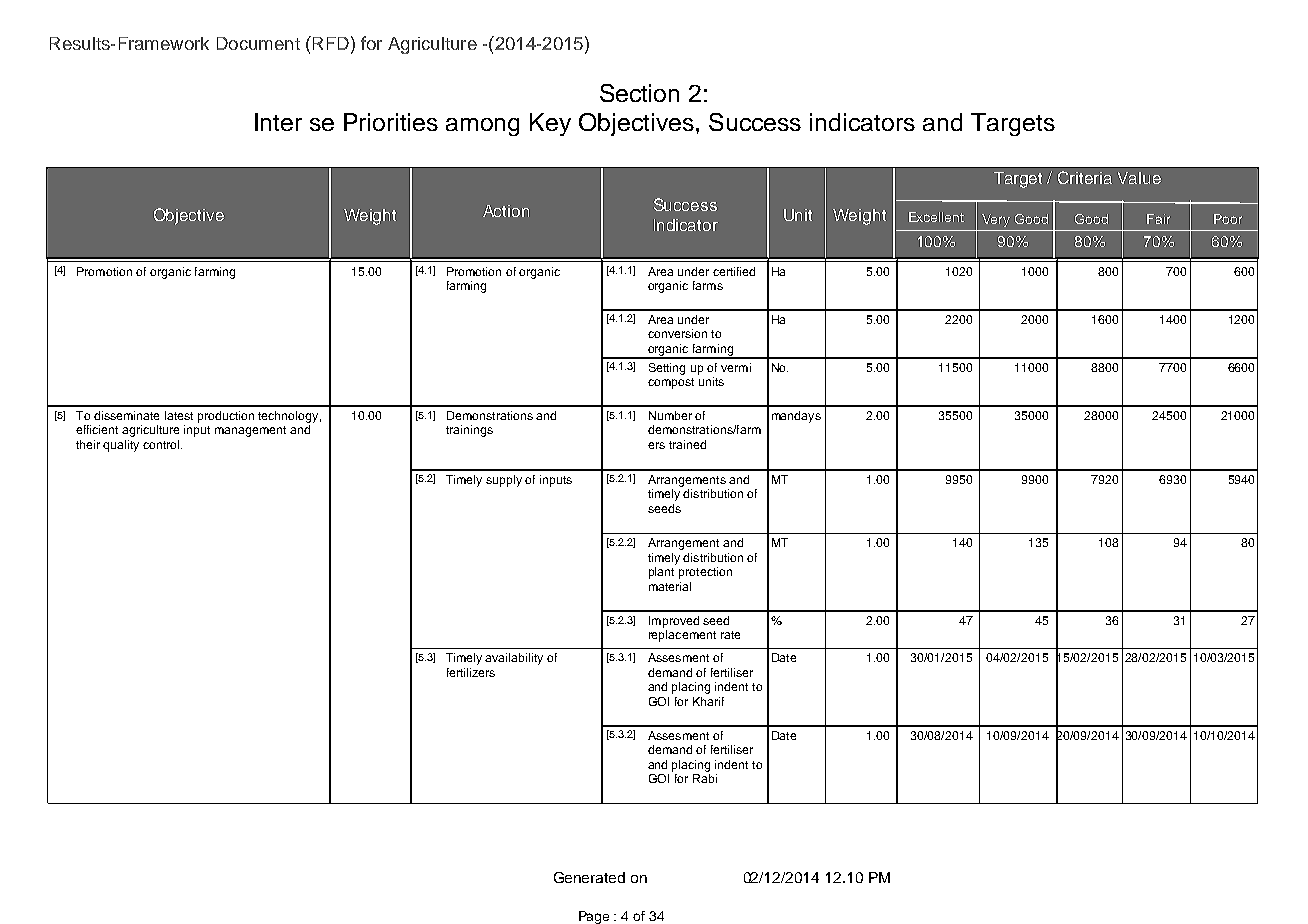 This document has width=1308, height=924. Describe the element at coordinates (705, 573) in the document. I see `protection` at that location.
